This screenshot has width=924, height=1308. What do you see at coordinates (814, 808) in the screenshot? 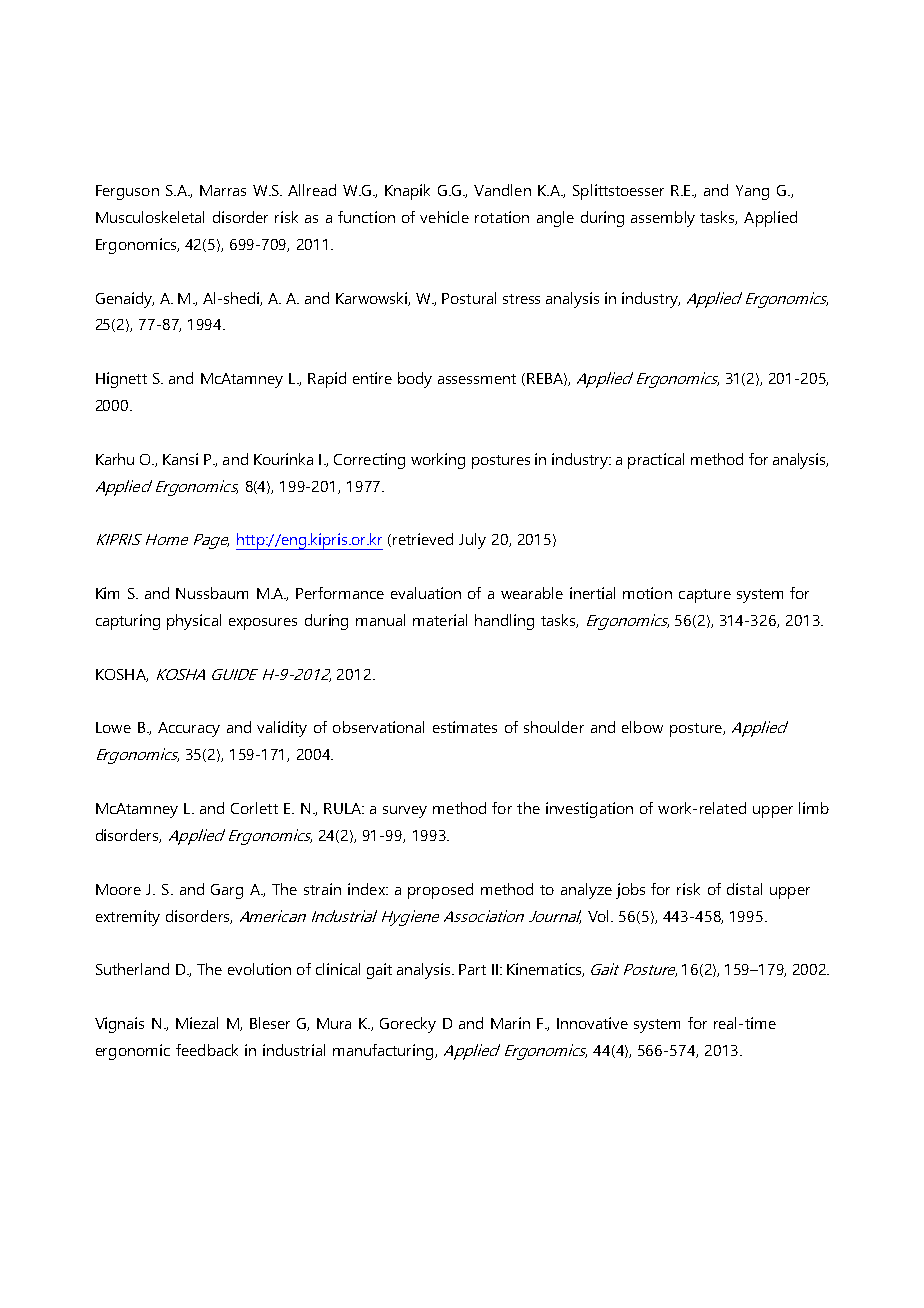
I see `limb` at bounding box center [814, 808].
